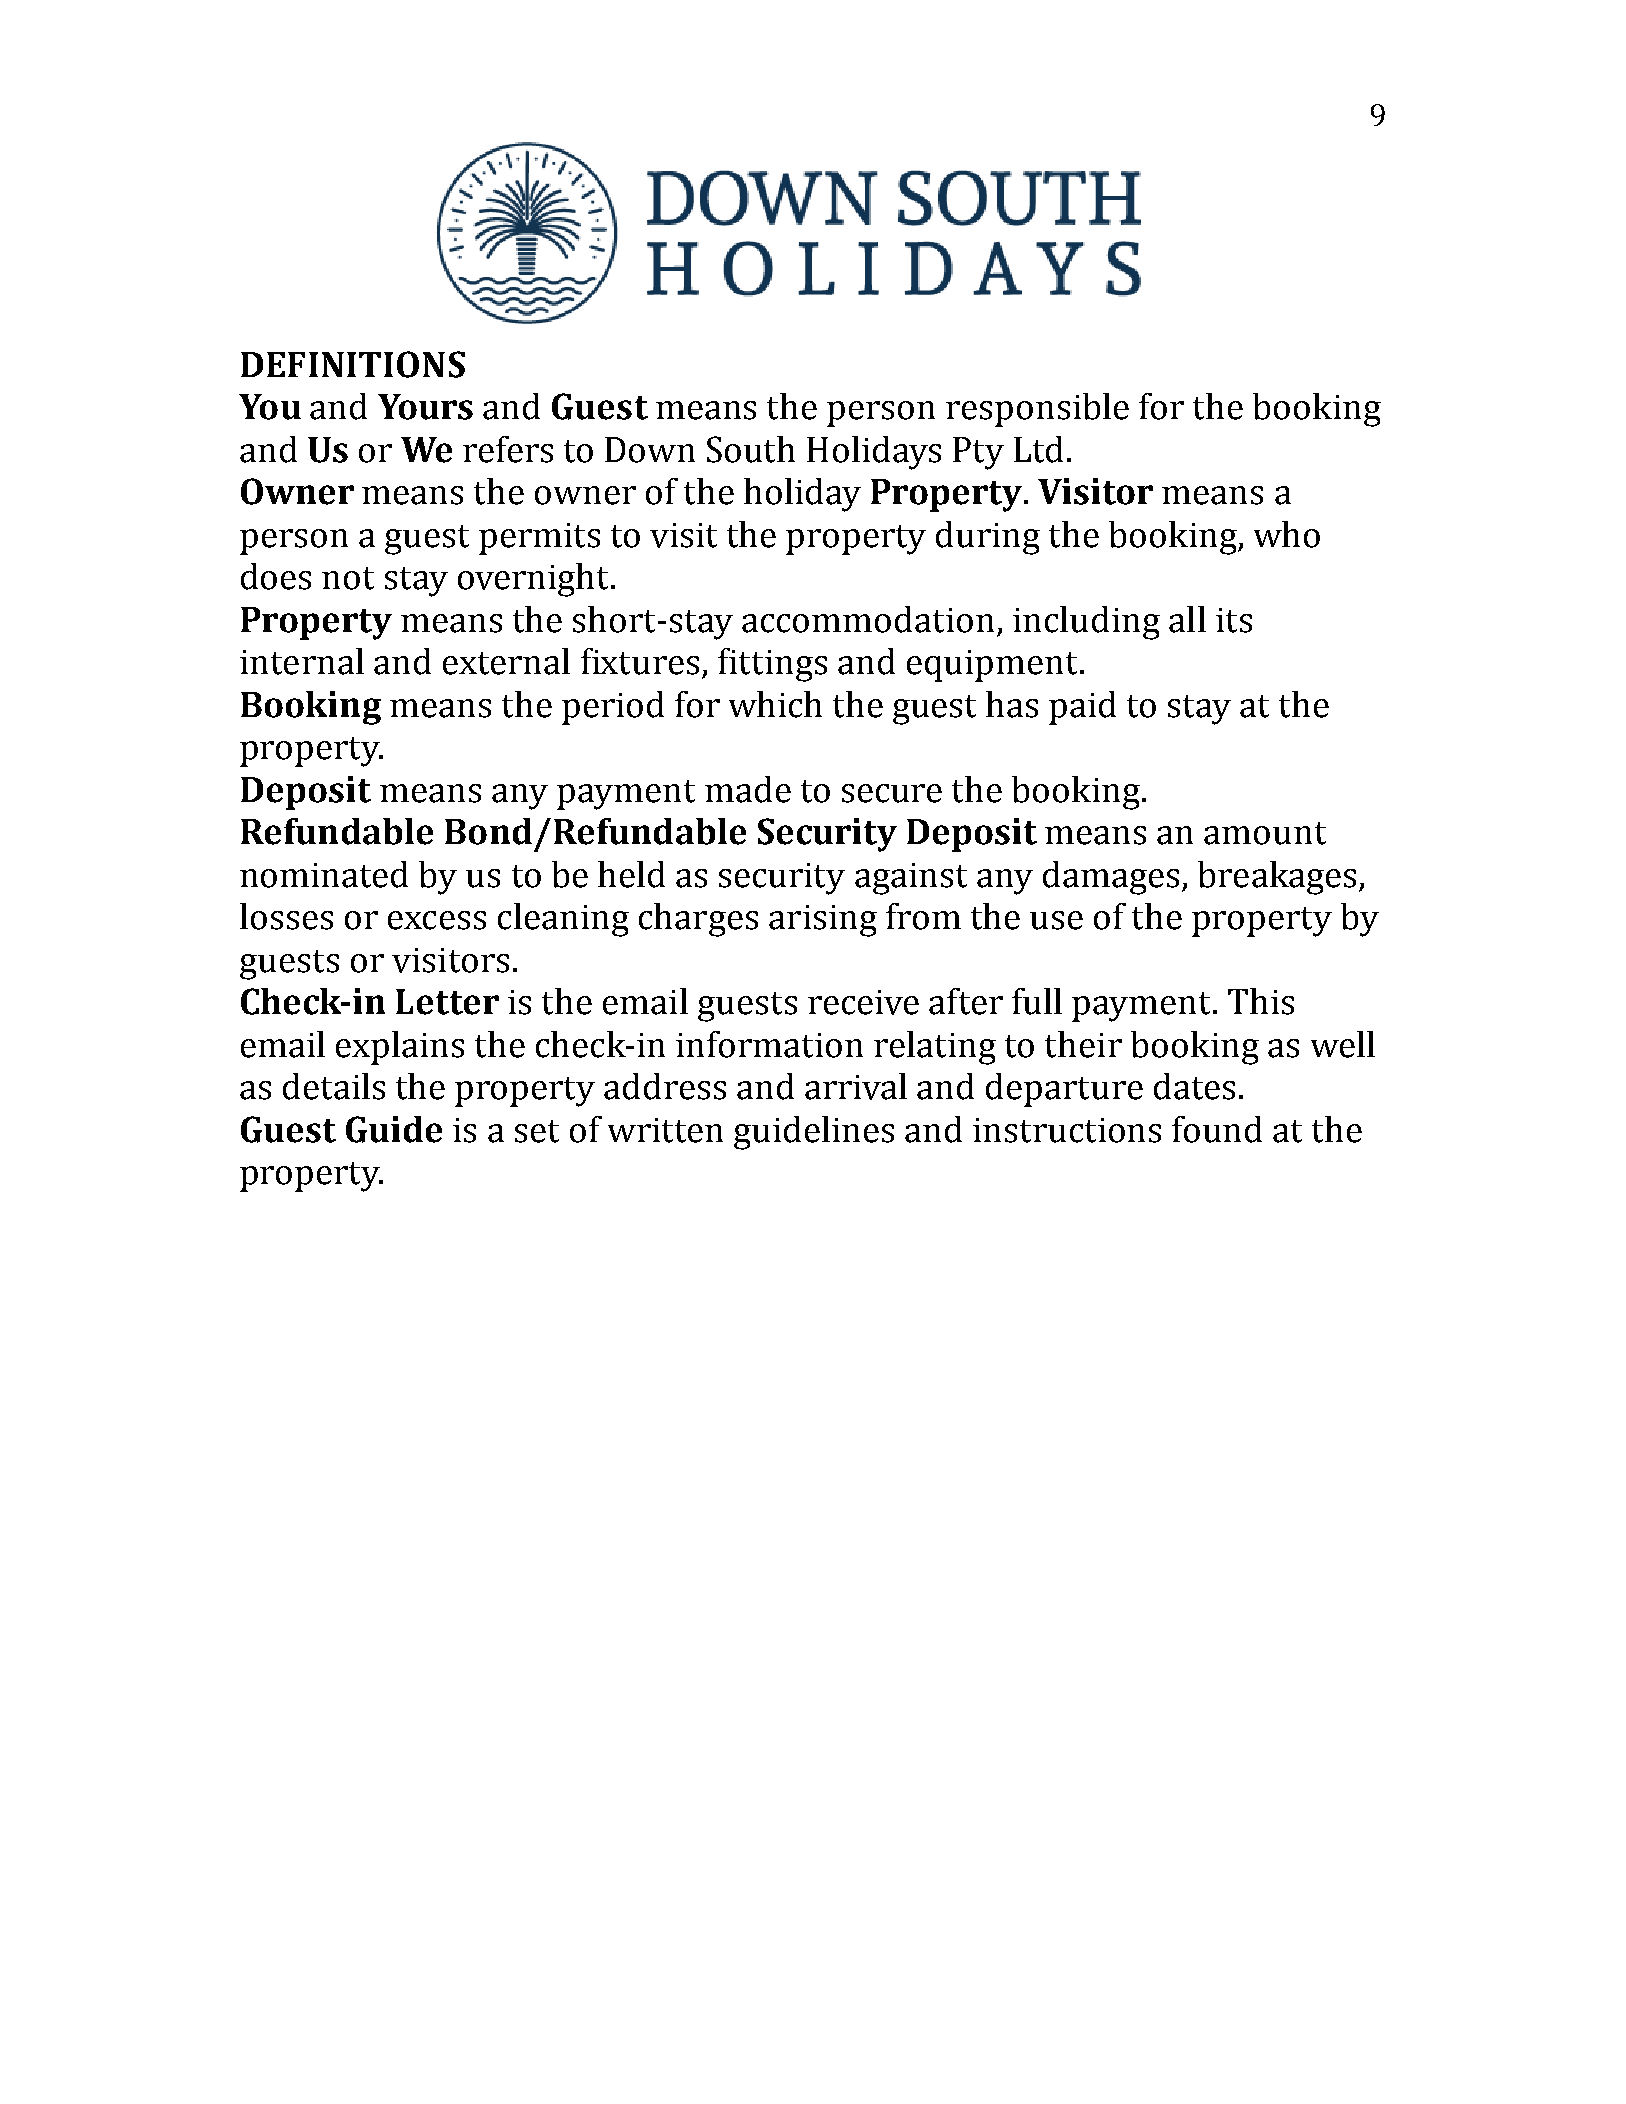 The width and height of the page is (1626, 2104). Describe the element at coordinates (1217, 1129) in the page. I see `found` at that location.
